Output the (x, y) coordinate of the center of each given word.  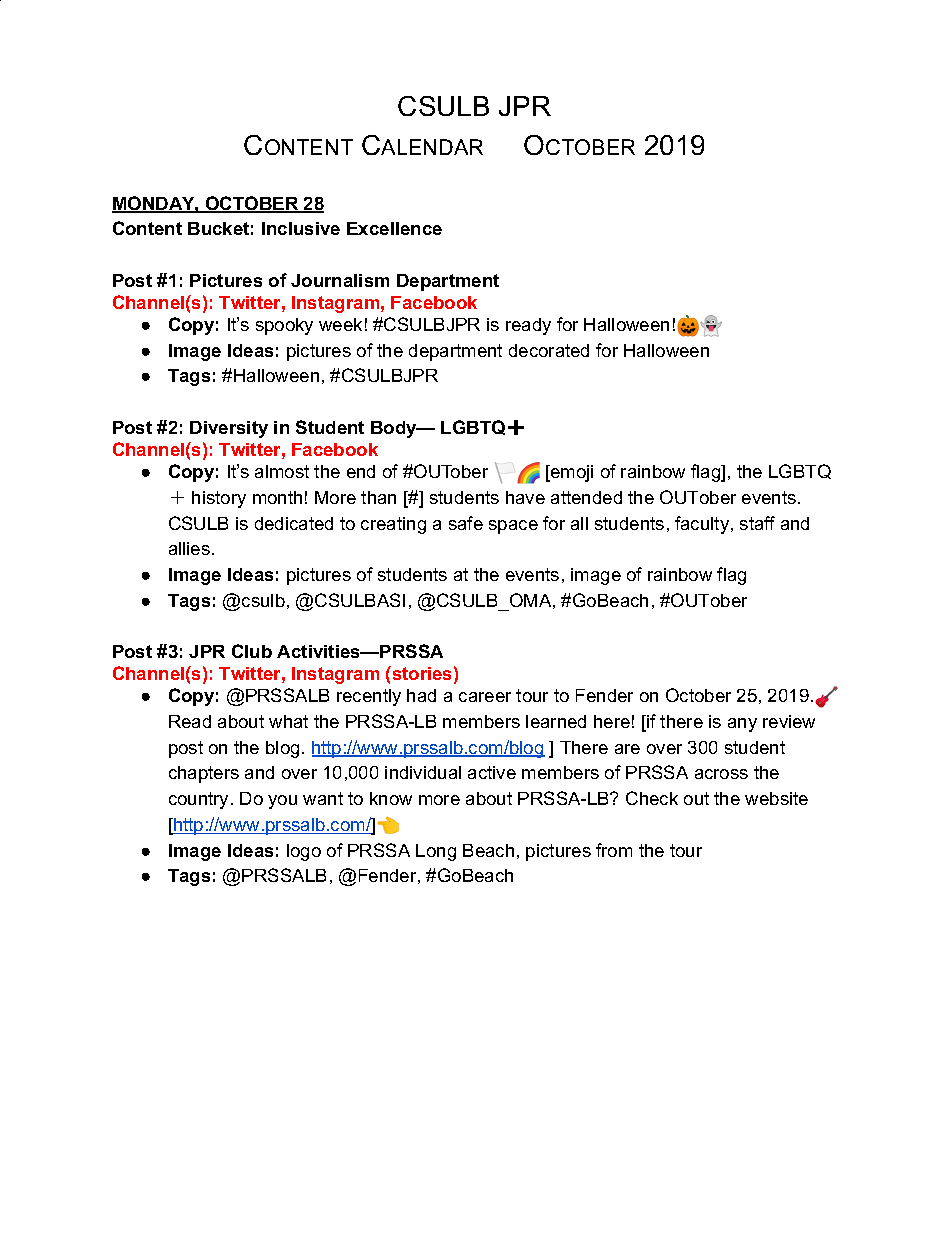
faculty (702, 525)
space (513, 527)
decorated (549, 350)
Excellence (394, 228)
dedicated (294, 523)
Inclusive (301, 228)
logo (304, 852)
